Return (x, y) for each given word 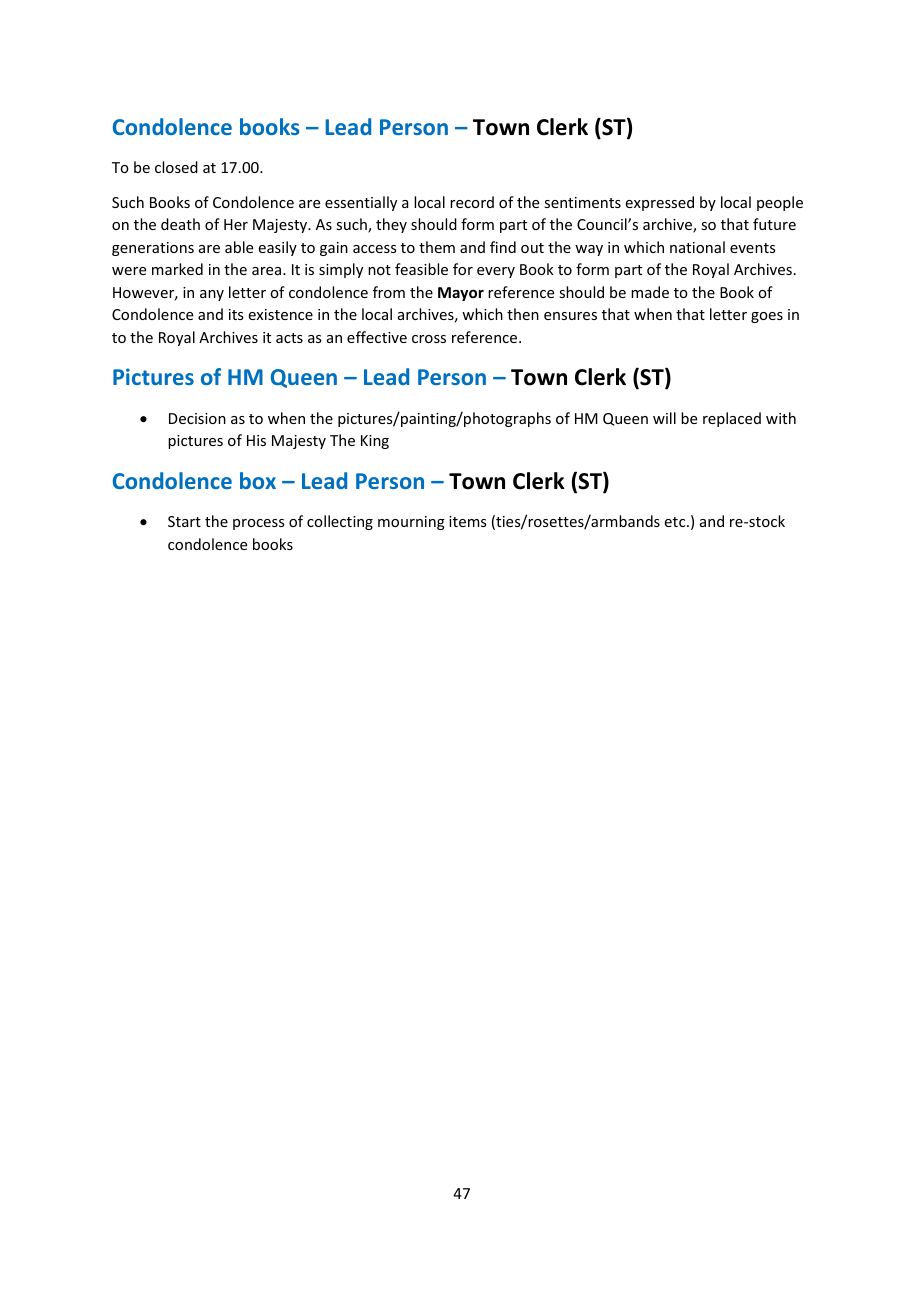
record (472, 202)
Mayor (461, 294)
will (664, 418)
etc (676, 522)
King (375, 442)
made (650, 292)
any (212, 295)
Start (184, 521)
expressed (660, 203)
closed (176, 167)
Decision (197, 418)
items (467, 521)
